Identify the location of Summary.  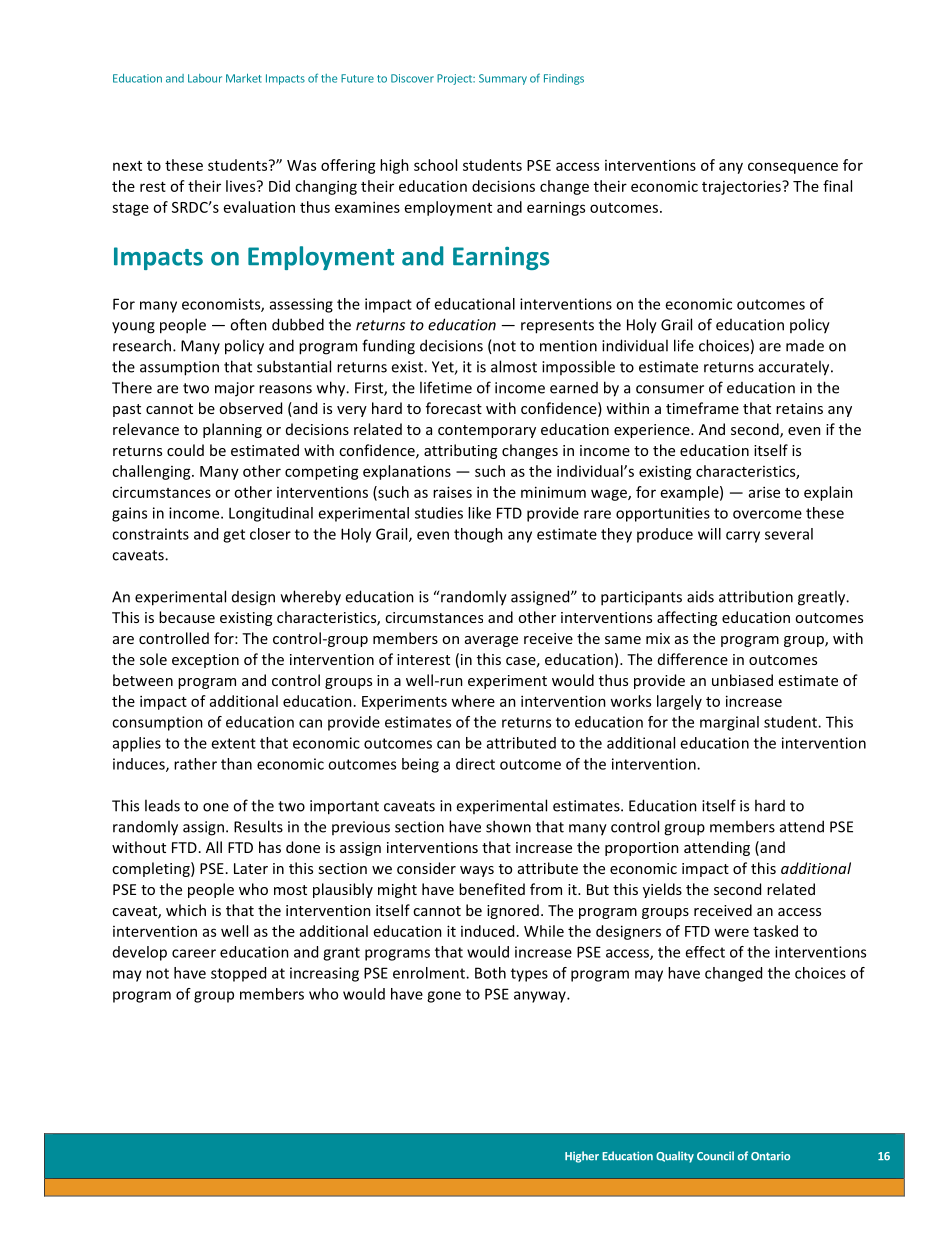
(503, 79).
